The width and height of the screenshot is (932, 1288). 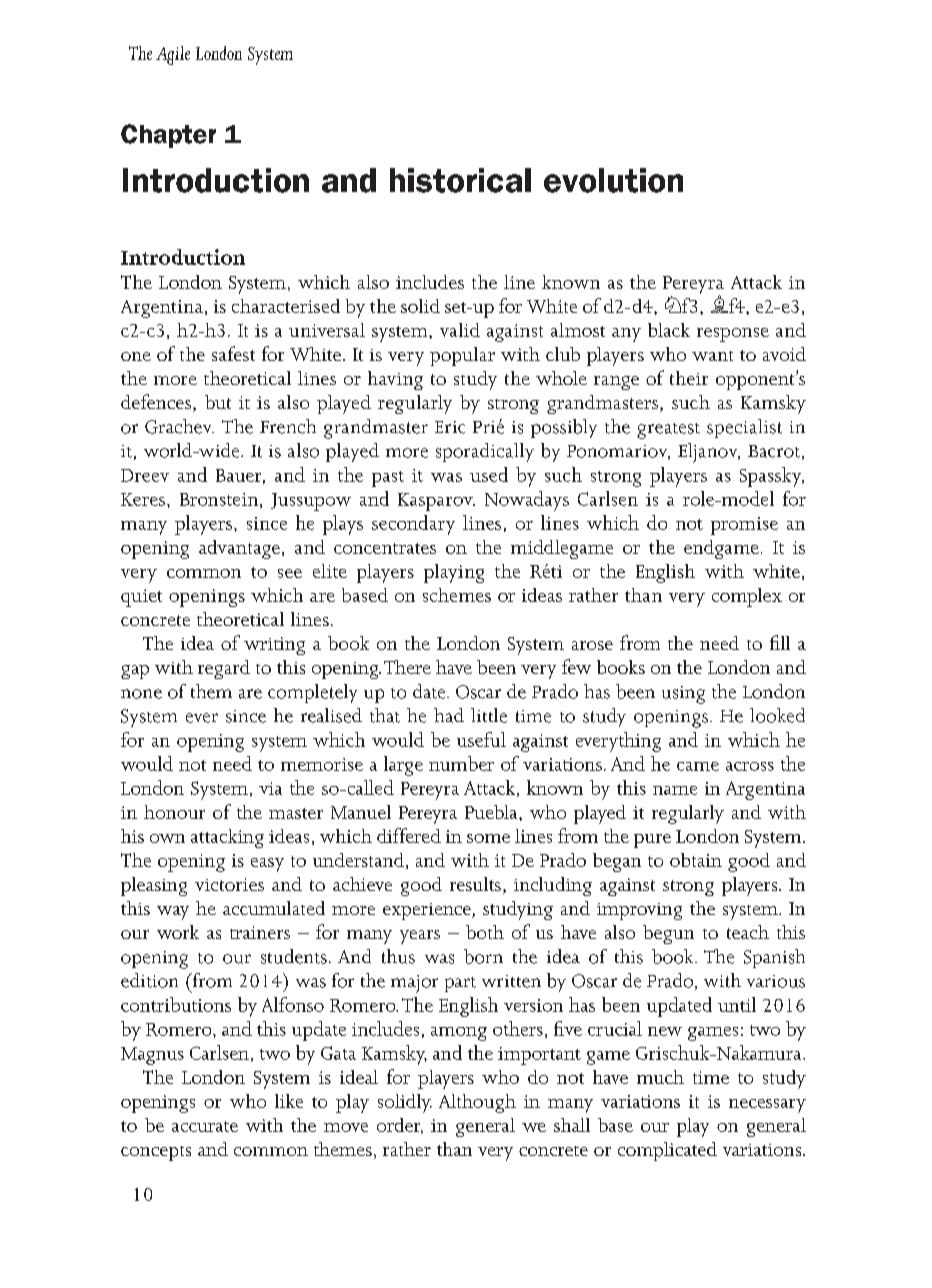 I want to click on greatest, so click(x=668, y=431).
